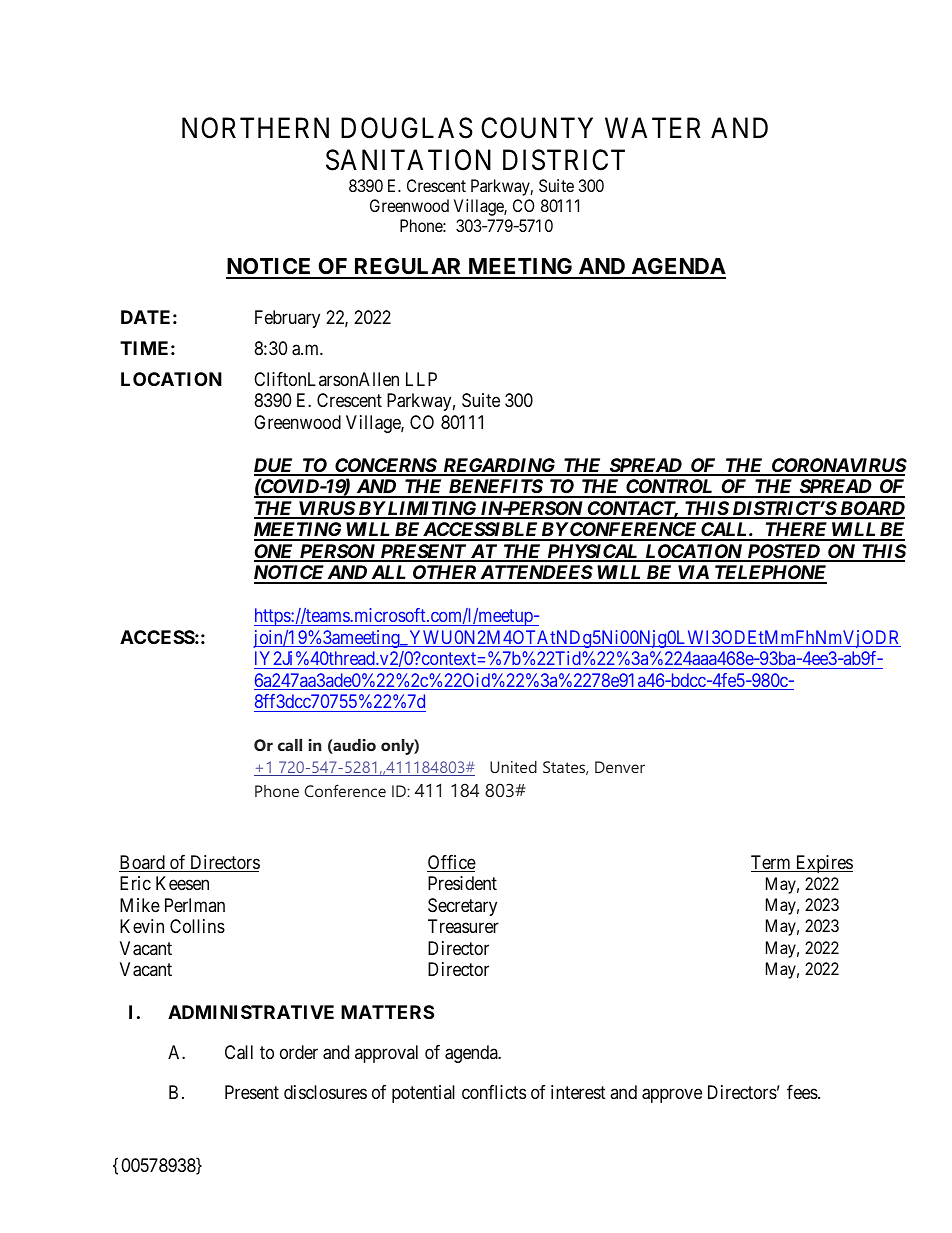 This screenshot has width=952, height=1233. Describe the element at coordinates (255, 128) in the screenshot. I see `NORTHERN` at that location.
